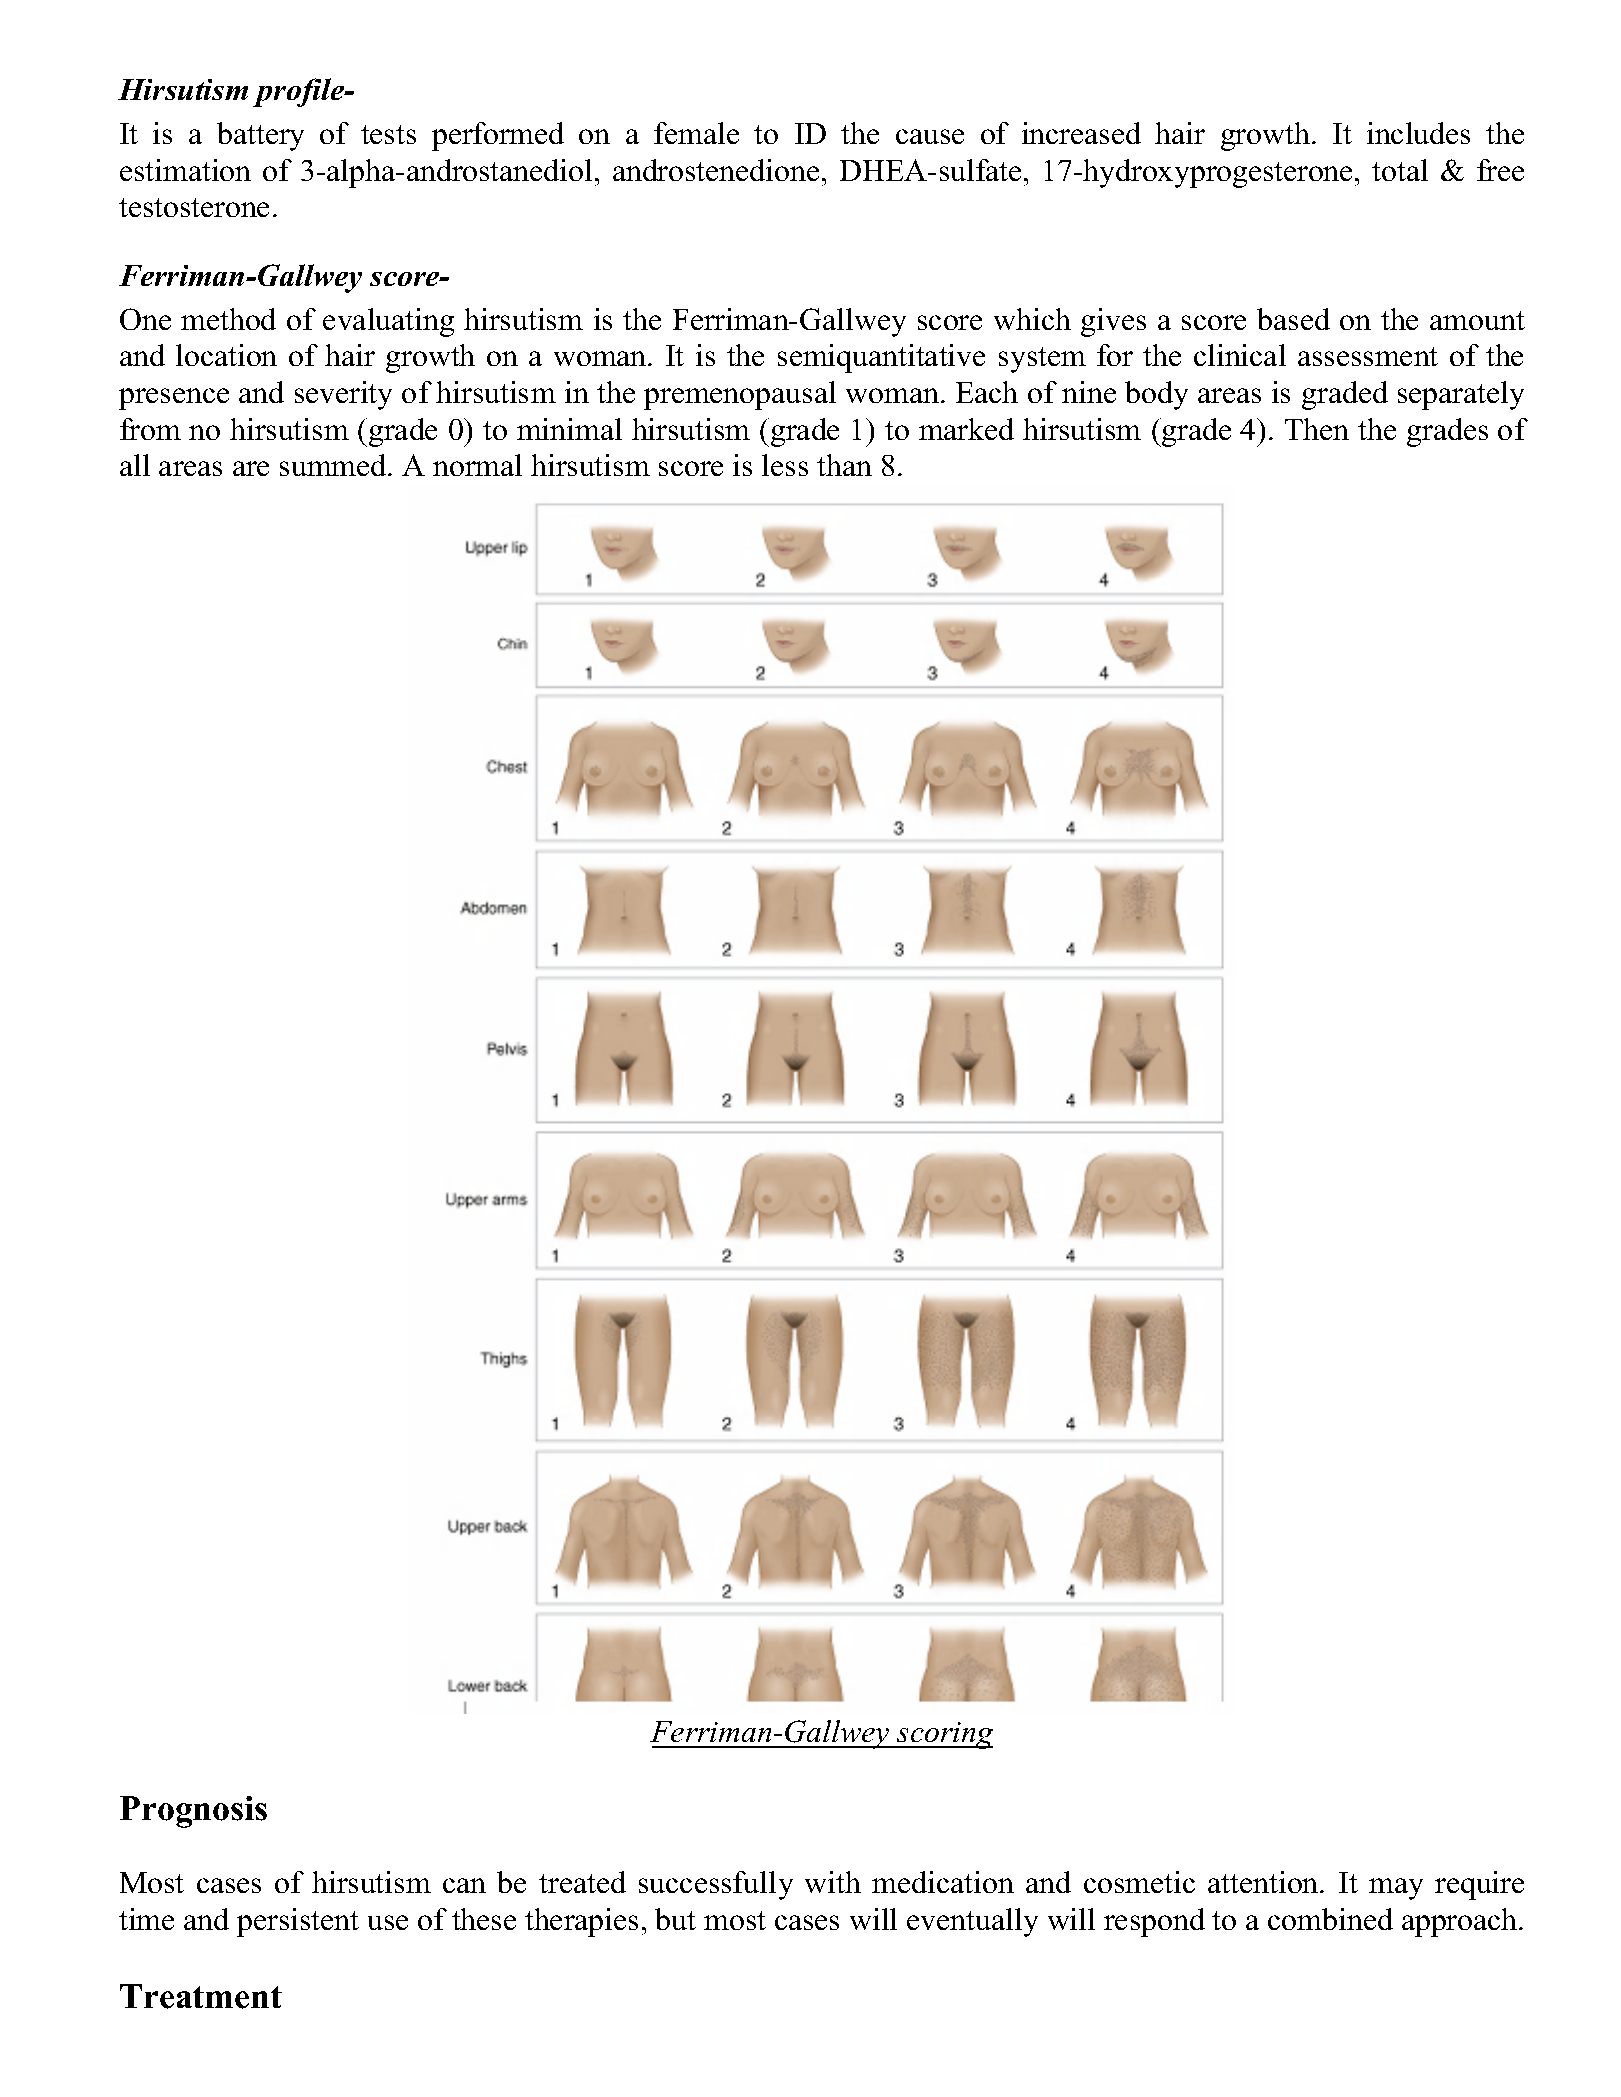  I want to click on combined, so click(1330, 1919).
